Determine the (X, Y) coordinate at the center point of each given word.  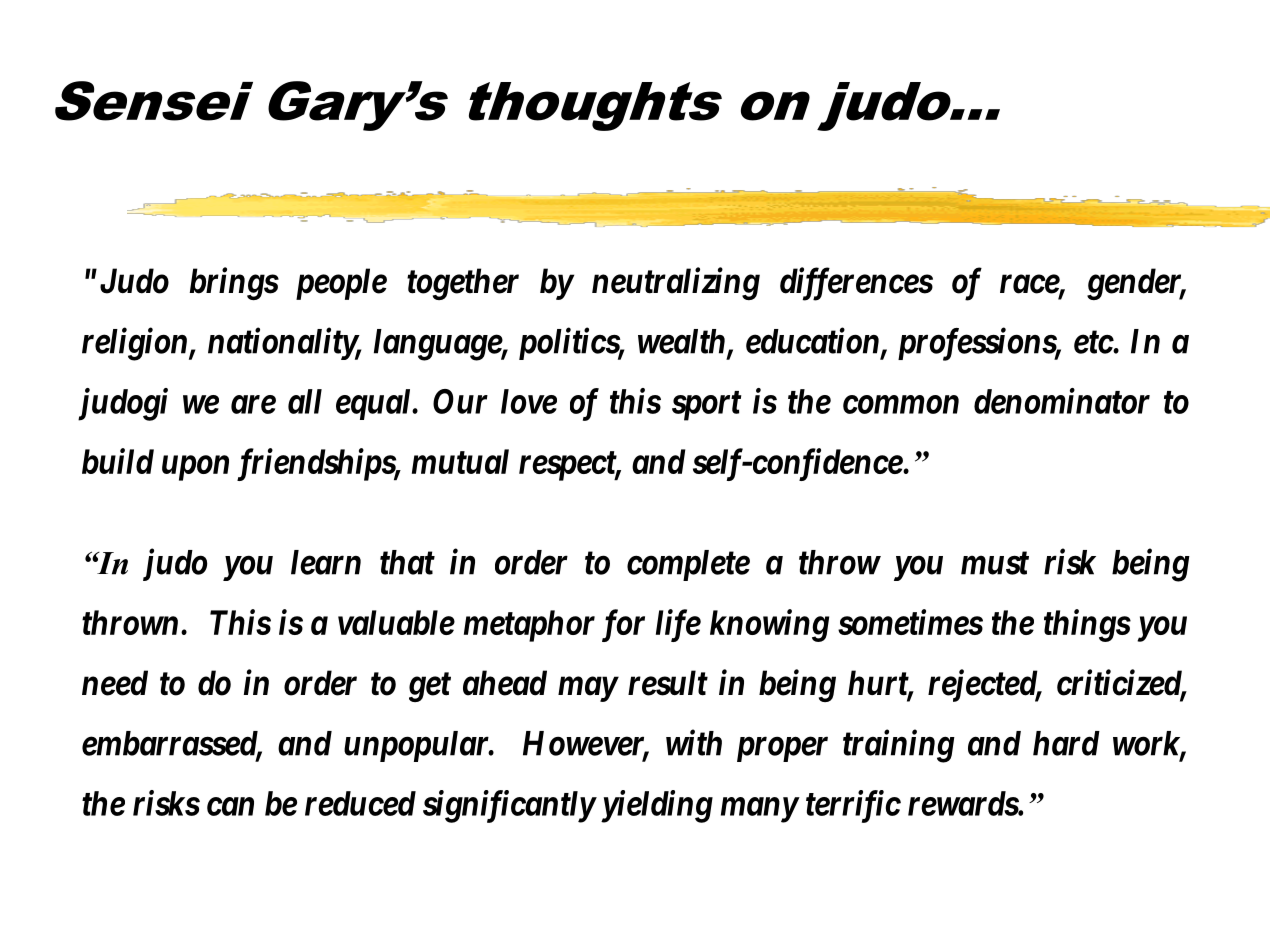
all (305, 401)
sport (707, 406)
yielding (654, 806)
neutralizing (676, 283)
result (668, 683)
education (812, 340)
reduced (360, 803)
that (407, 562)
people (341, 284)
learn (326, 562)
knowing (769, 625)
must (995, 563)
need (115, 683)
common (901, 405)
